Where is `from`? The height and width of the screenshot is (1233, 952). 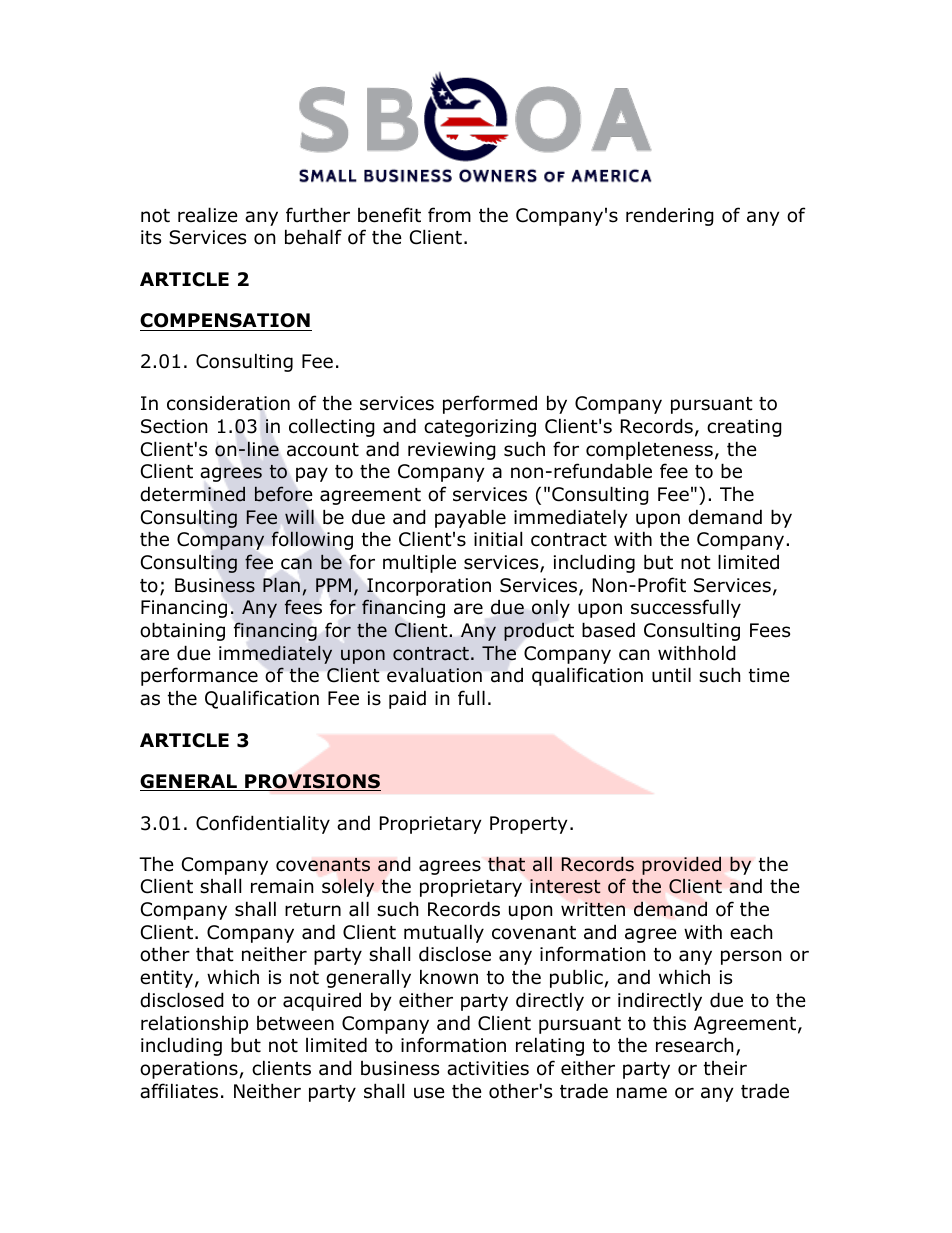
from is located at coordinates (449, 215).
